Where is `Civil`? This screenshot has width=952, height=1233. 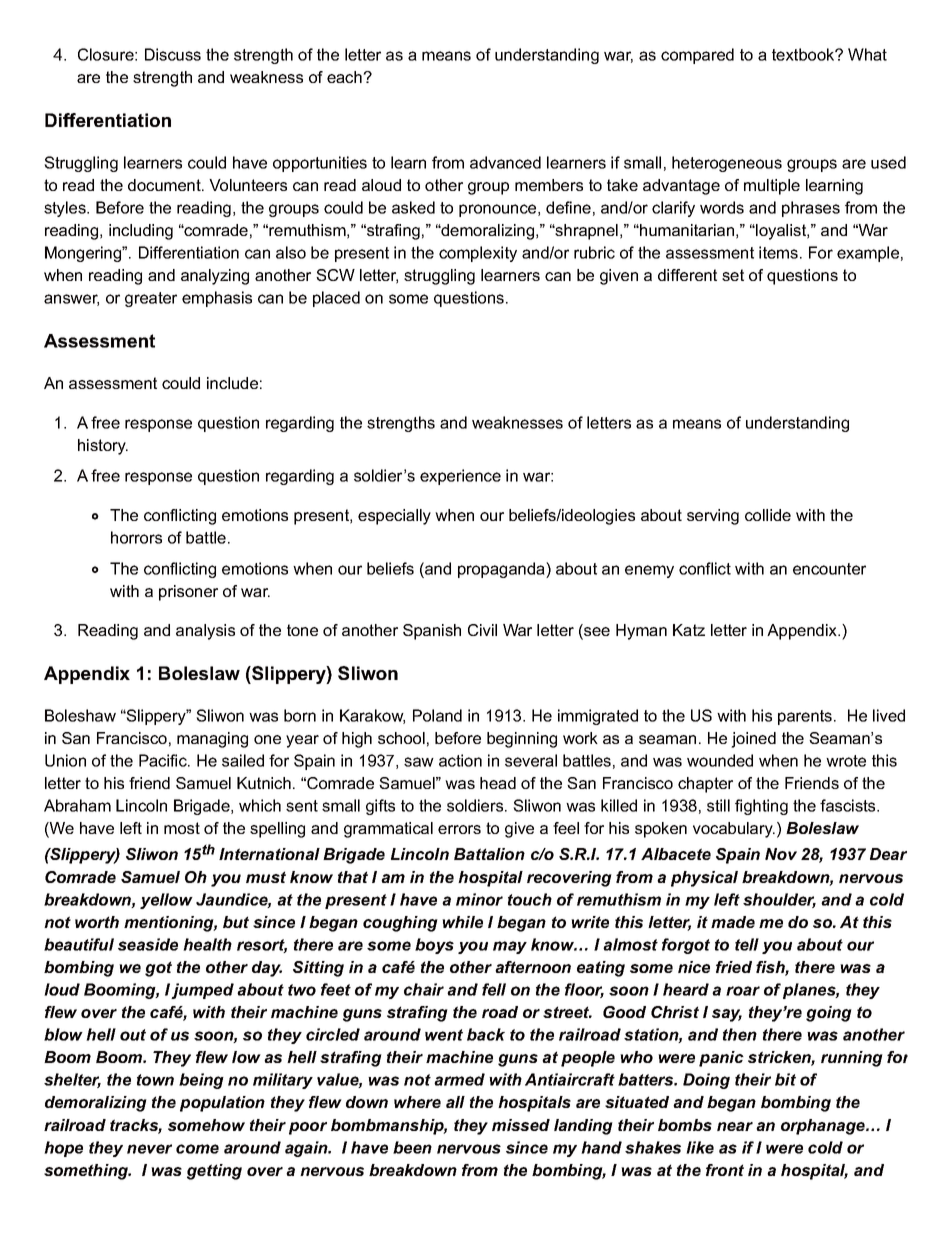 Civil is located at coordinates (482, 630).
